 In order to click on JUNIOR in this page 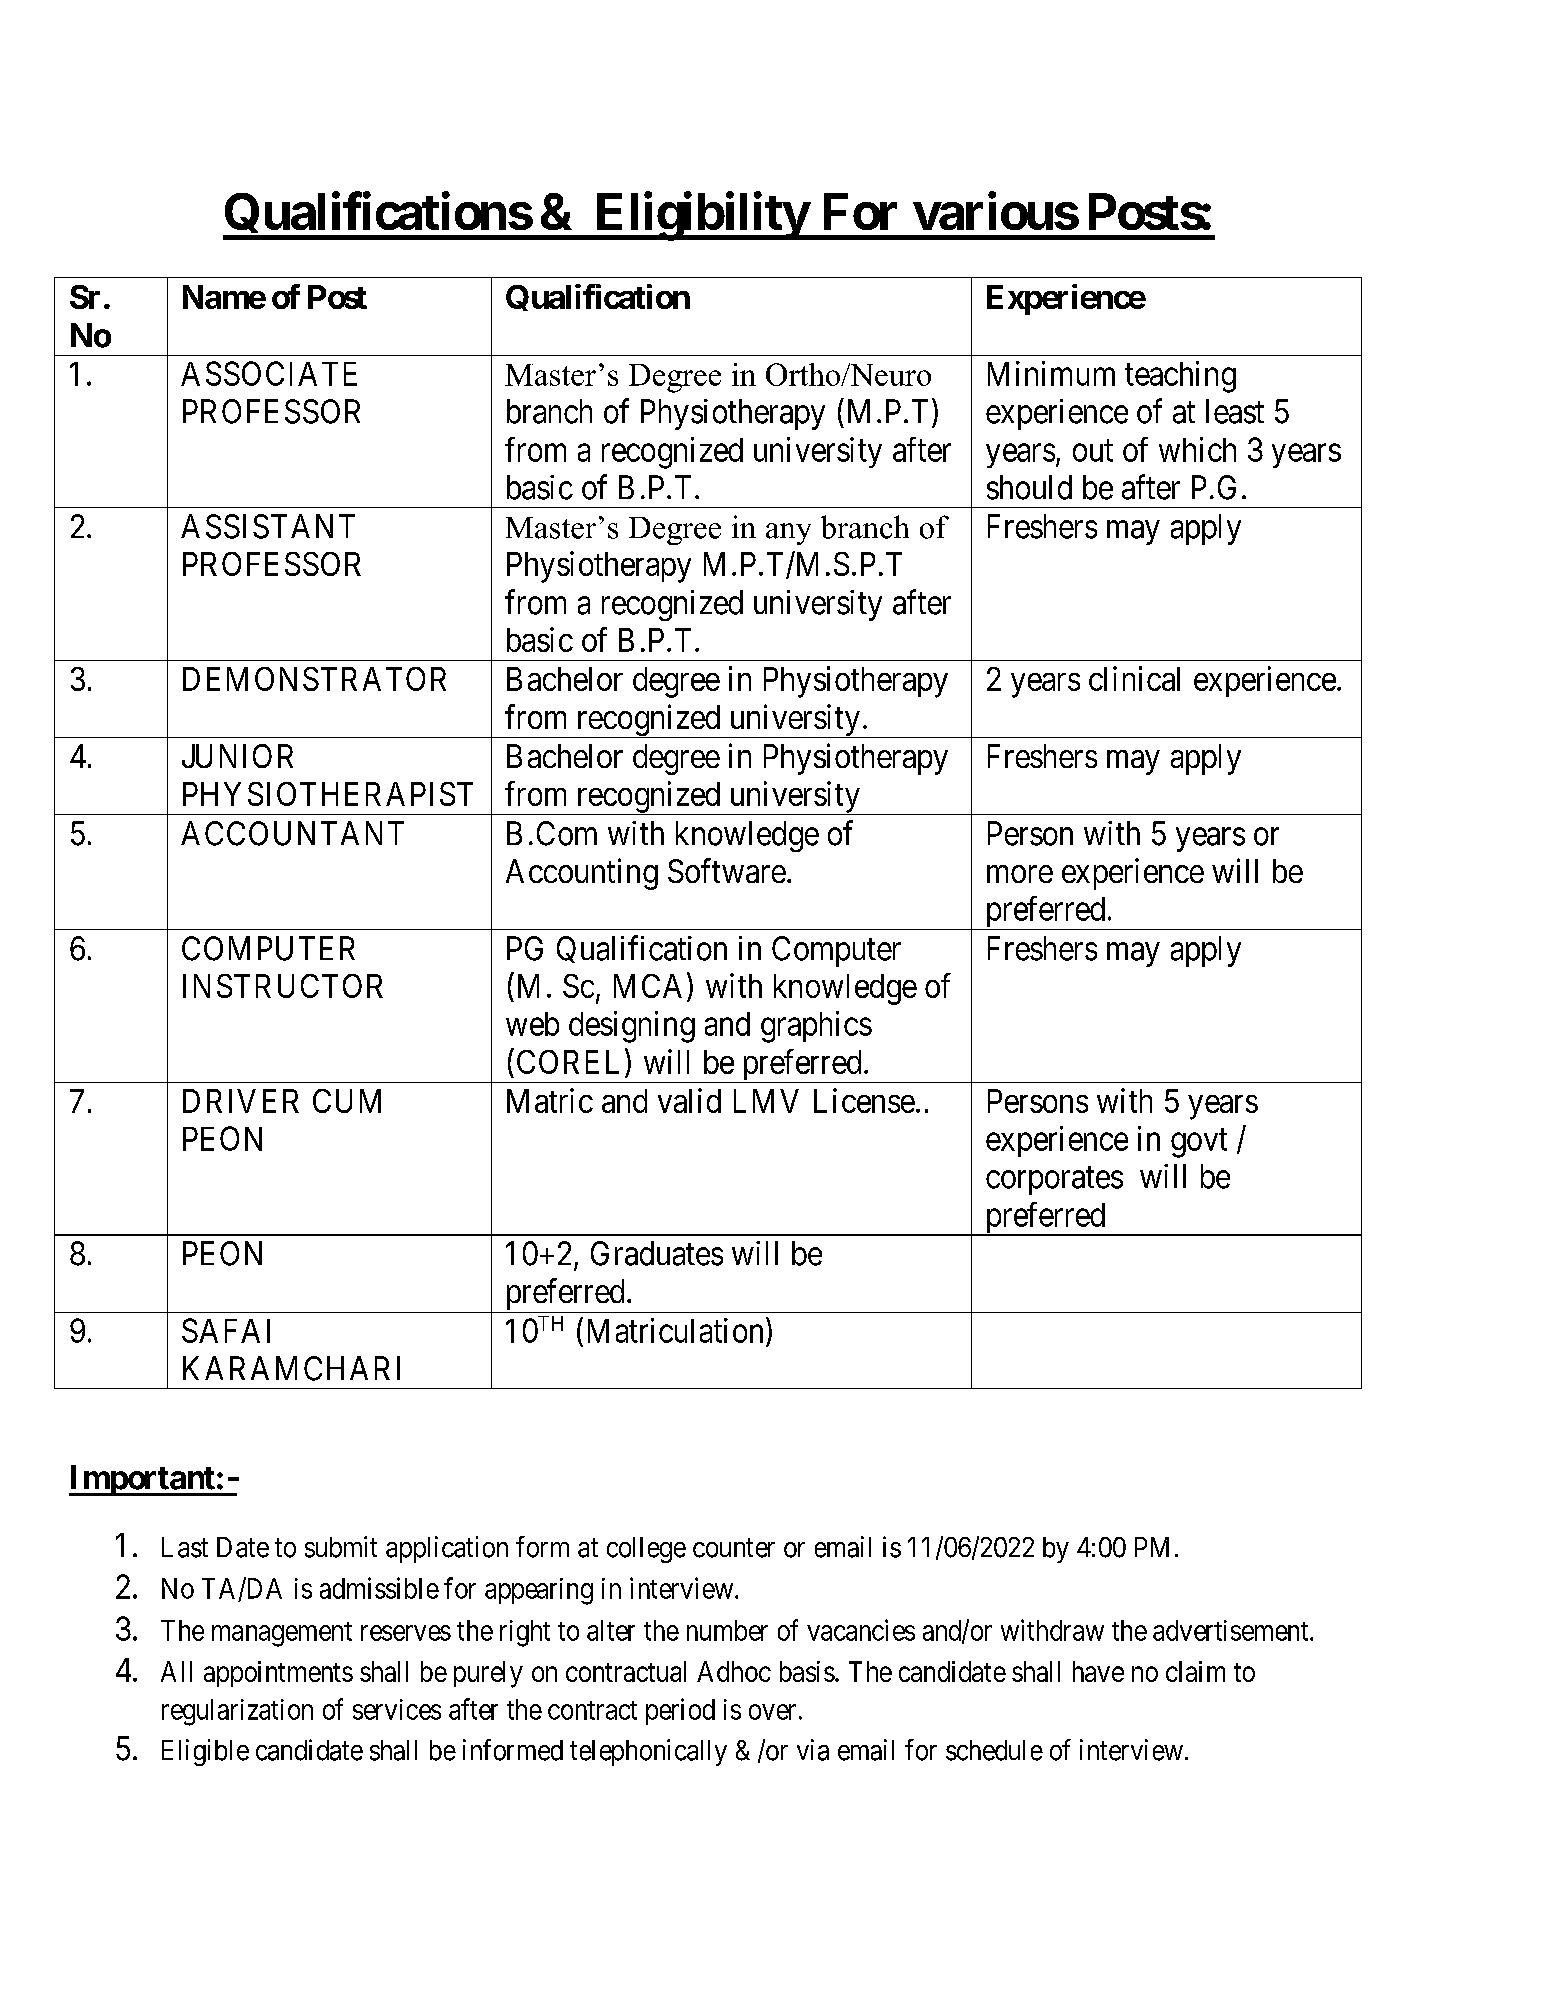, I will do `click(237, 756)`.
